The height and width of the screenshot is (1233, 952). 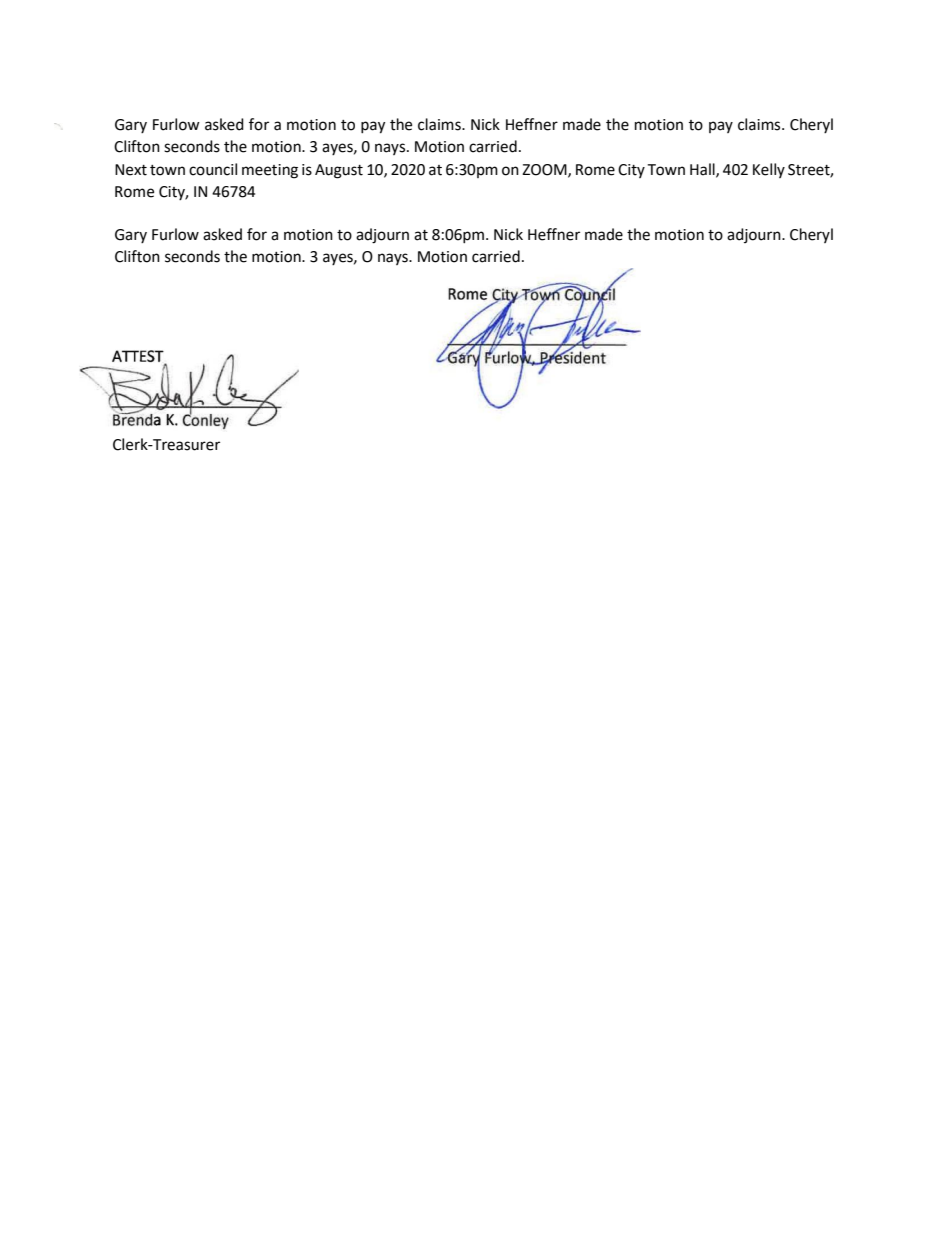 I want to click on ZOOM, so click(x=545, y=170).
